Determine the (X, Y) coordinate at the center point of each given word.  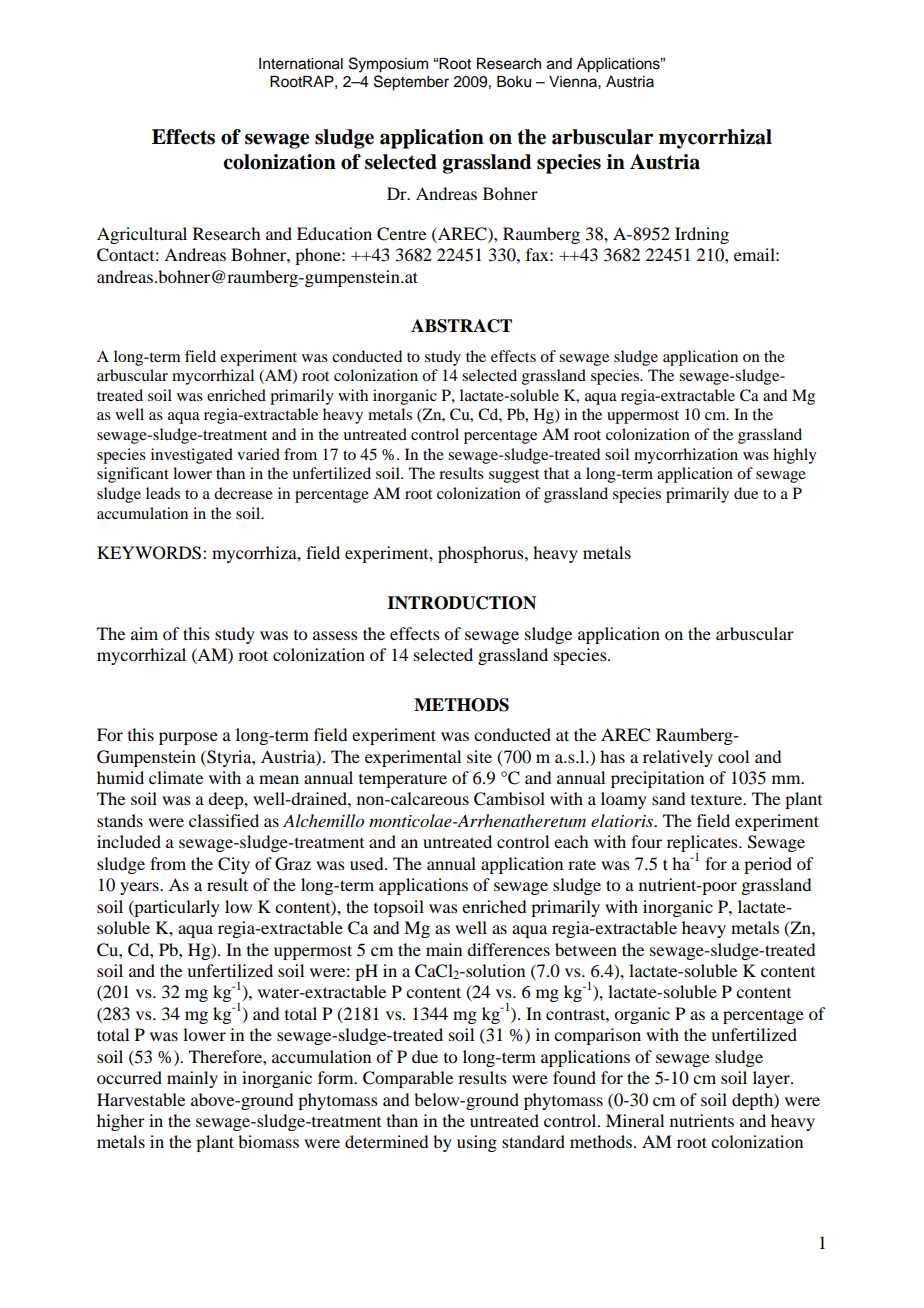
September (411, 83)
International (301, 64)
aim (144, 633)
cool (733, 756)
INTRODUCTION (461, 603)
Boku (514, 81)
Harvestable (141, 1099)
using (477, 1143)
